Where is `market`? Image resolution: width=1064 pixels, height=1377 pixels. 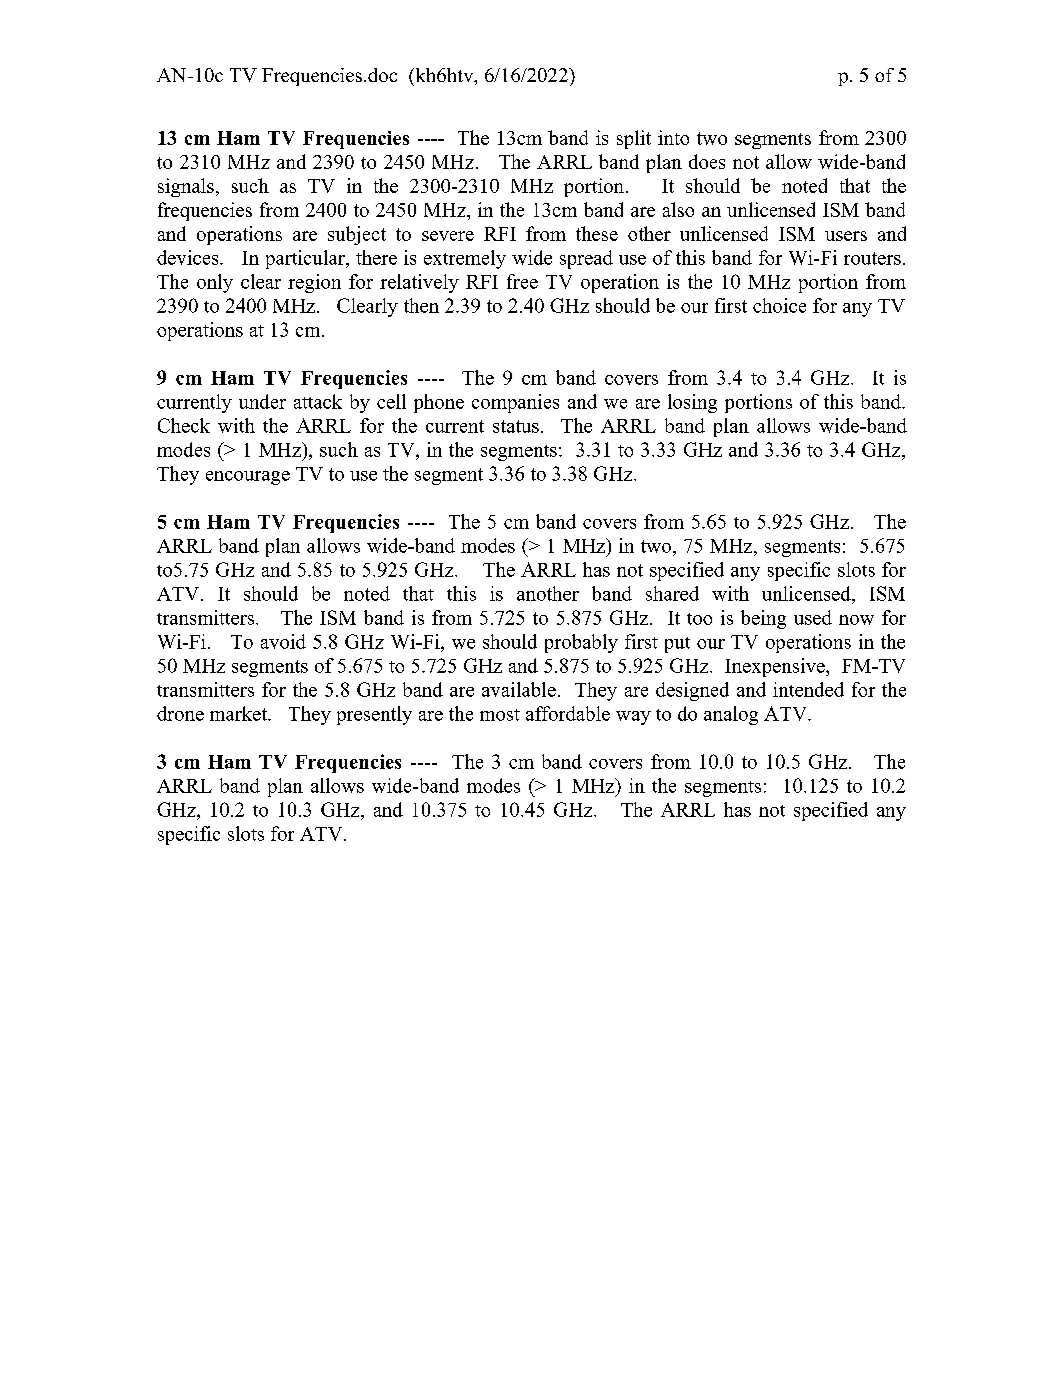
market is located at coordinates (240, 713).
